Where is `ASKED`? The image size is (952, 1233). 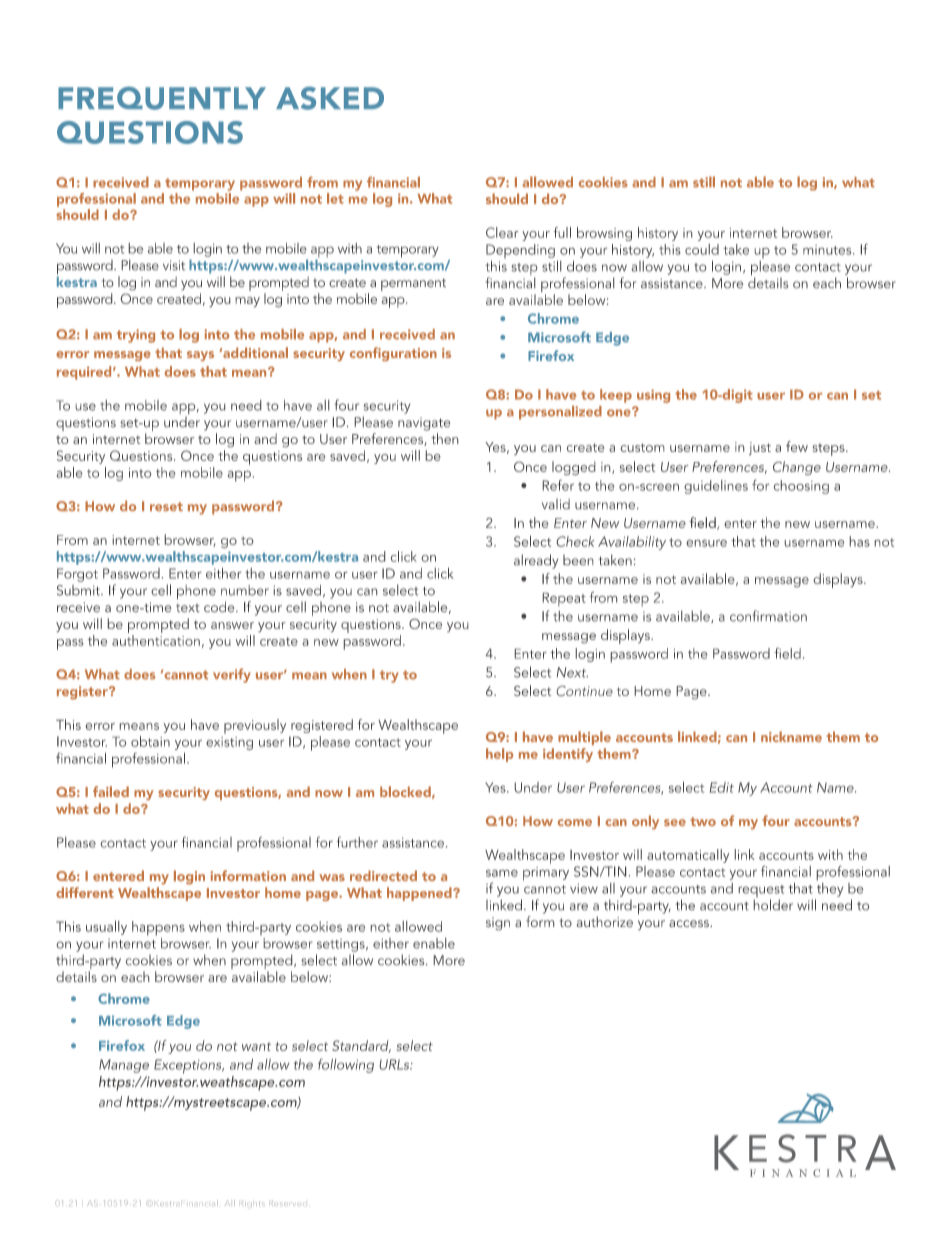 ASKED is located at coordinates (330, 98).
